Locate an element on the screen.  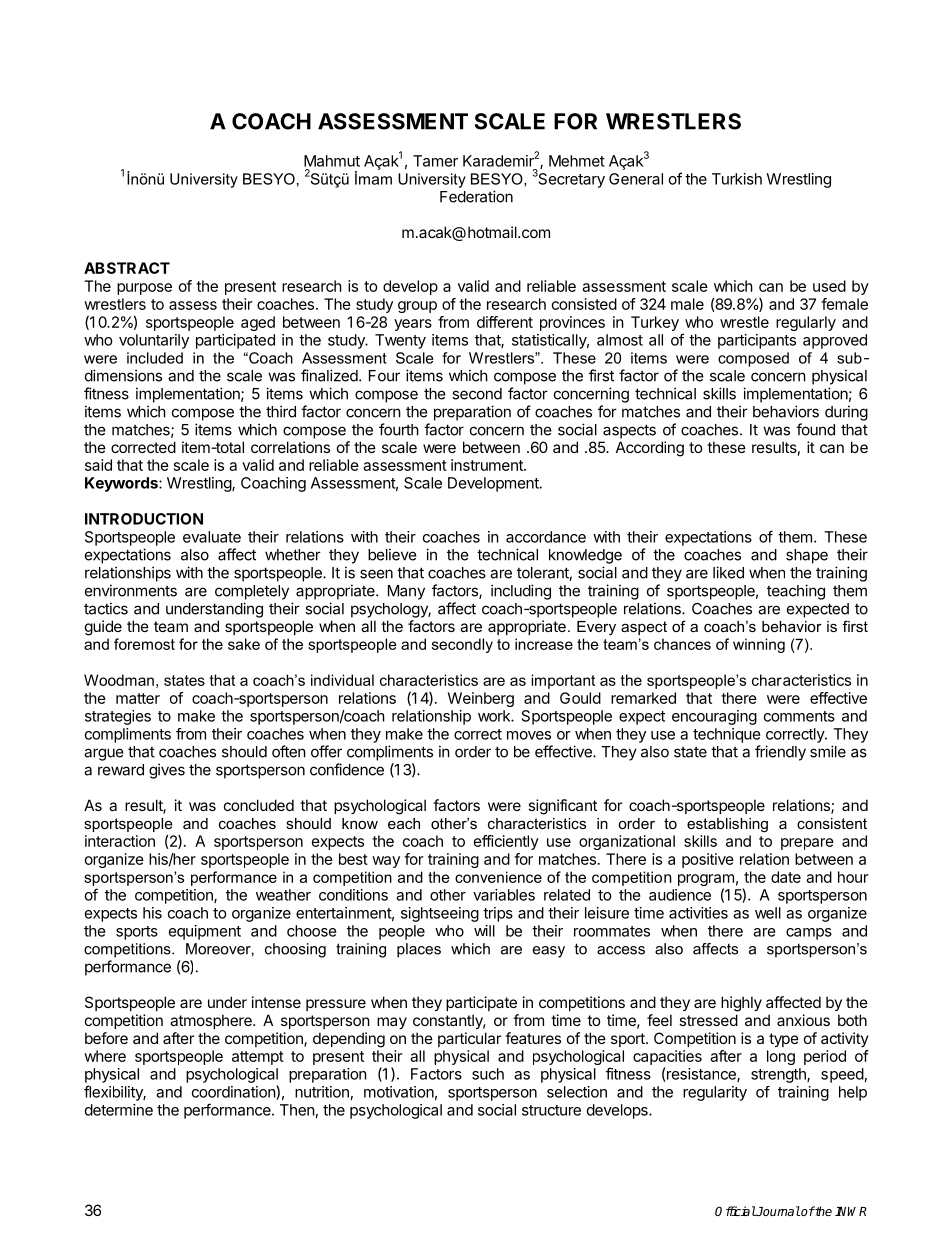
evaluate is located at coordinates (212, 537).
